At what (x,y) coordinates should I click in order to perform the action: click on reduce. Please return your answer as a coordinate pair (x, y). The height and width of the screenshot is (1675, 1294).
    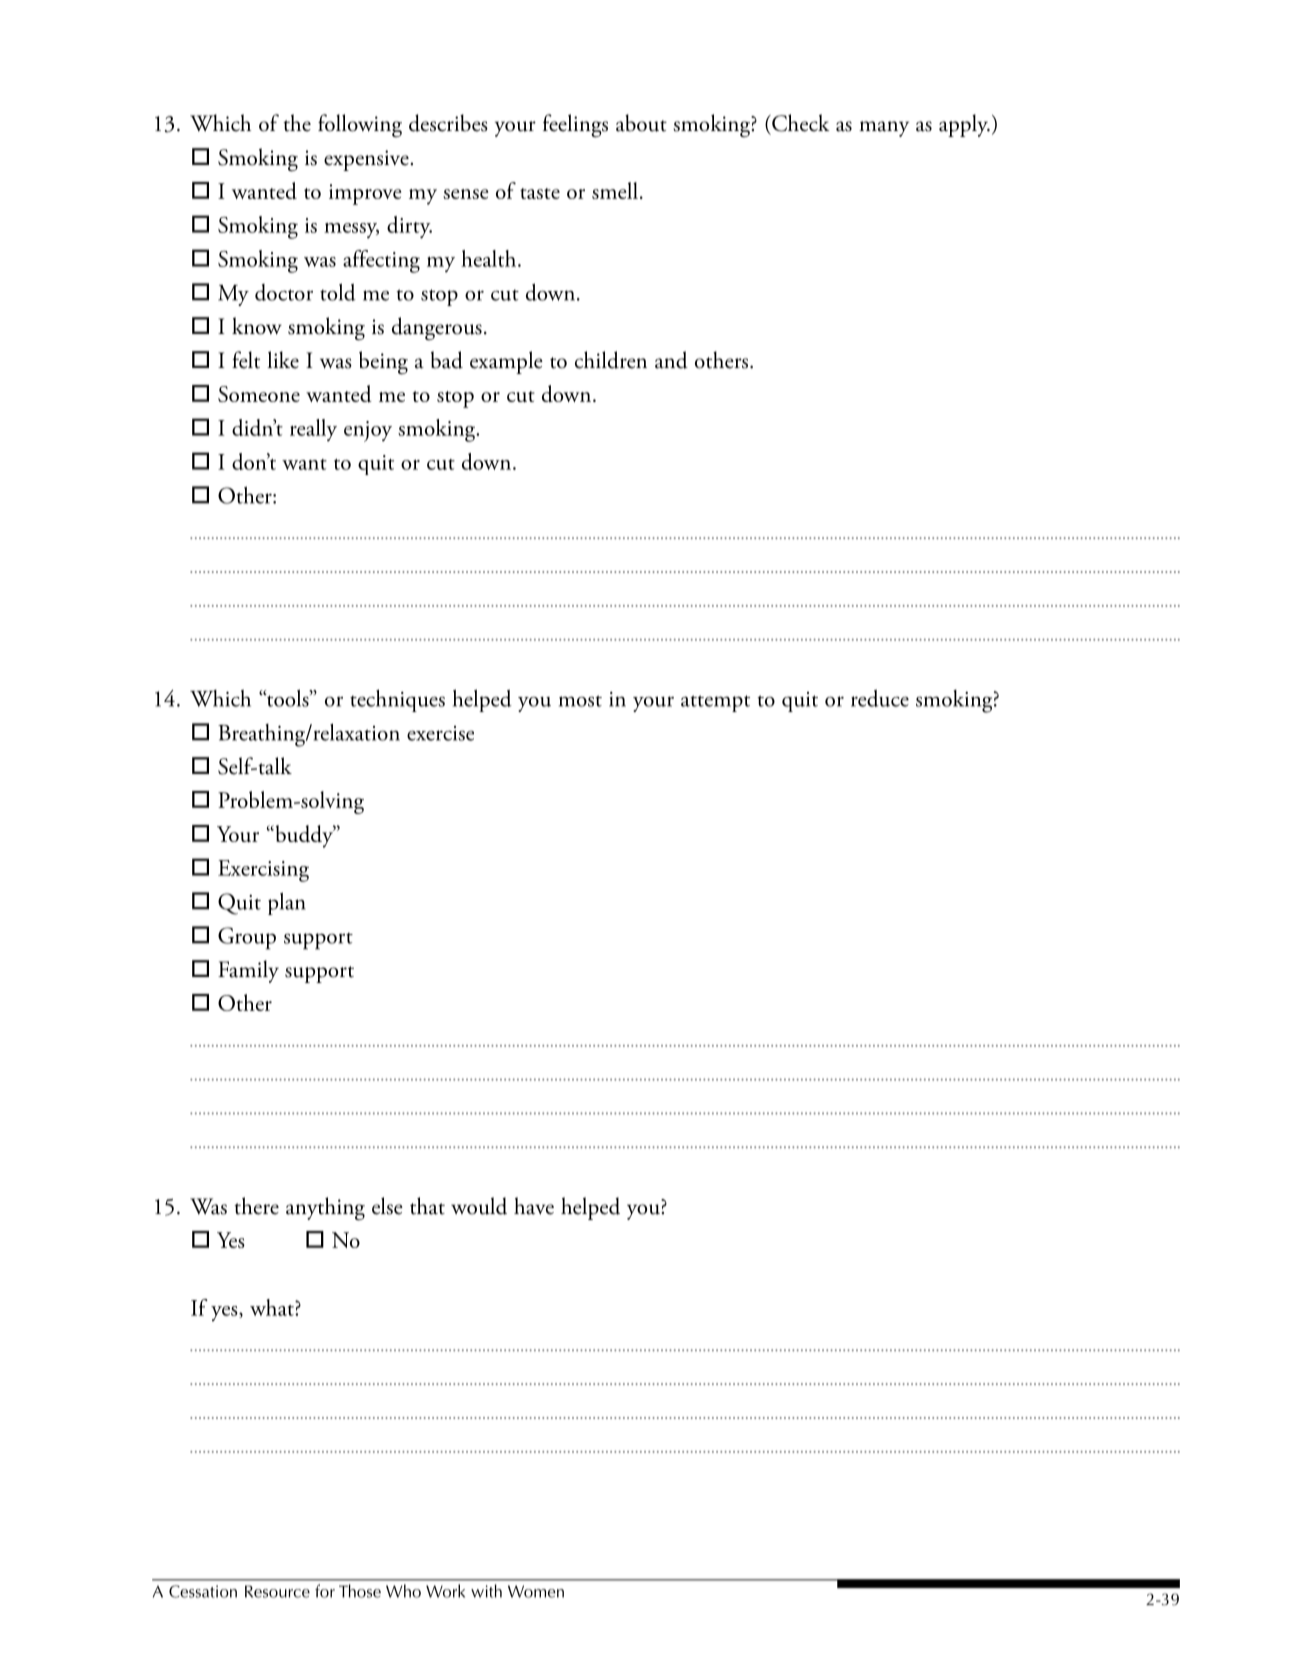
    Looking at the image, I should click on (880, 698).
